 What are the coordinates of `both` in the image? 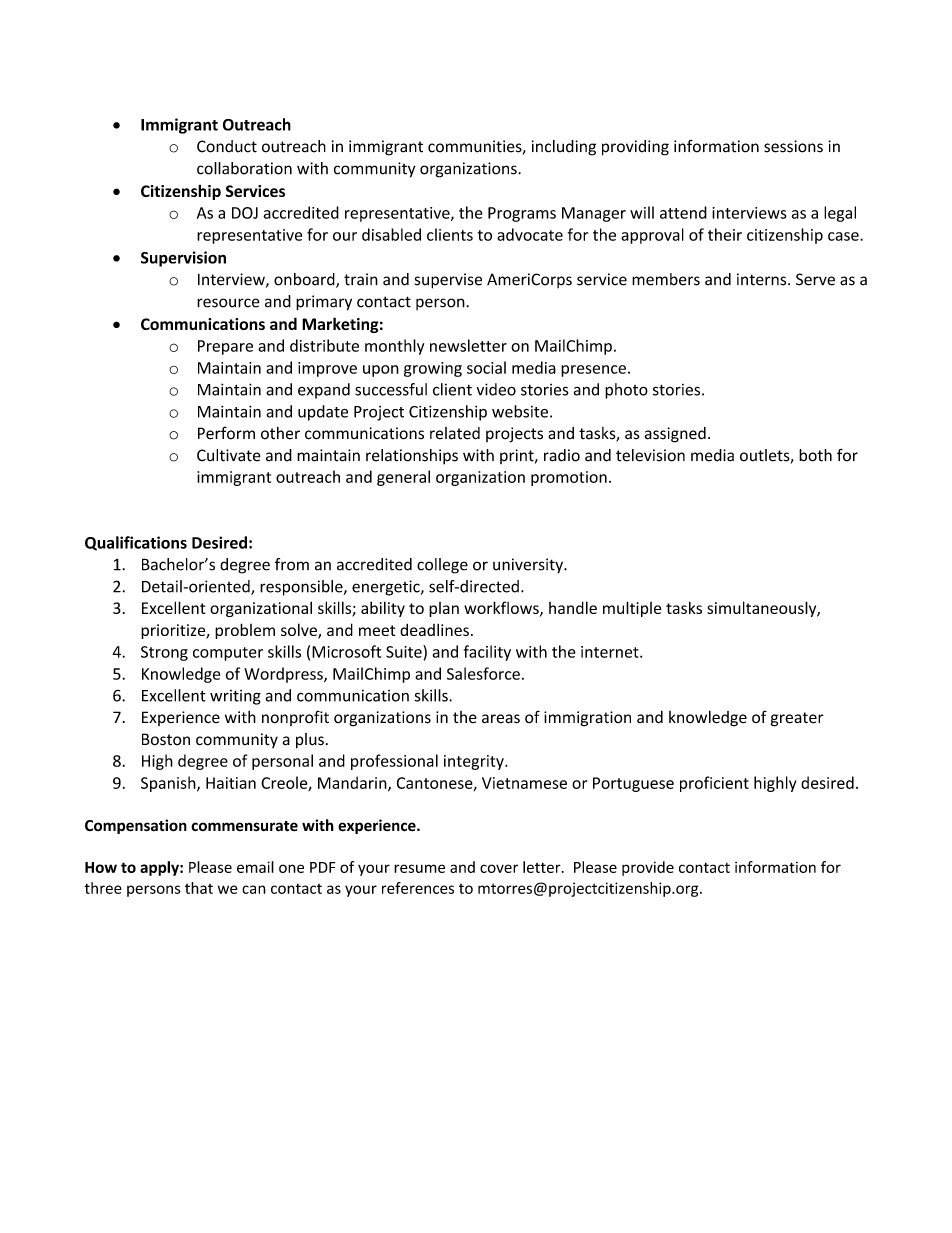 It's located at (815, 455).
